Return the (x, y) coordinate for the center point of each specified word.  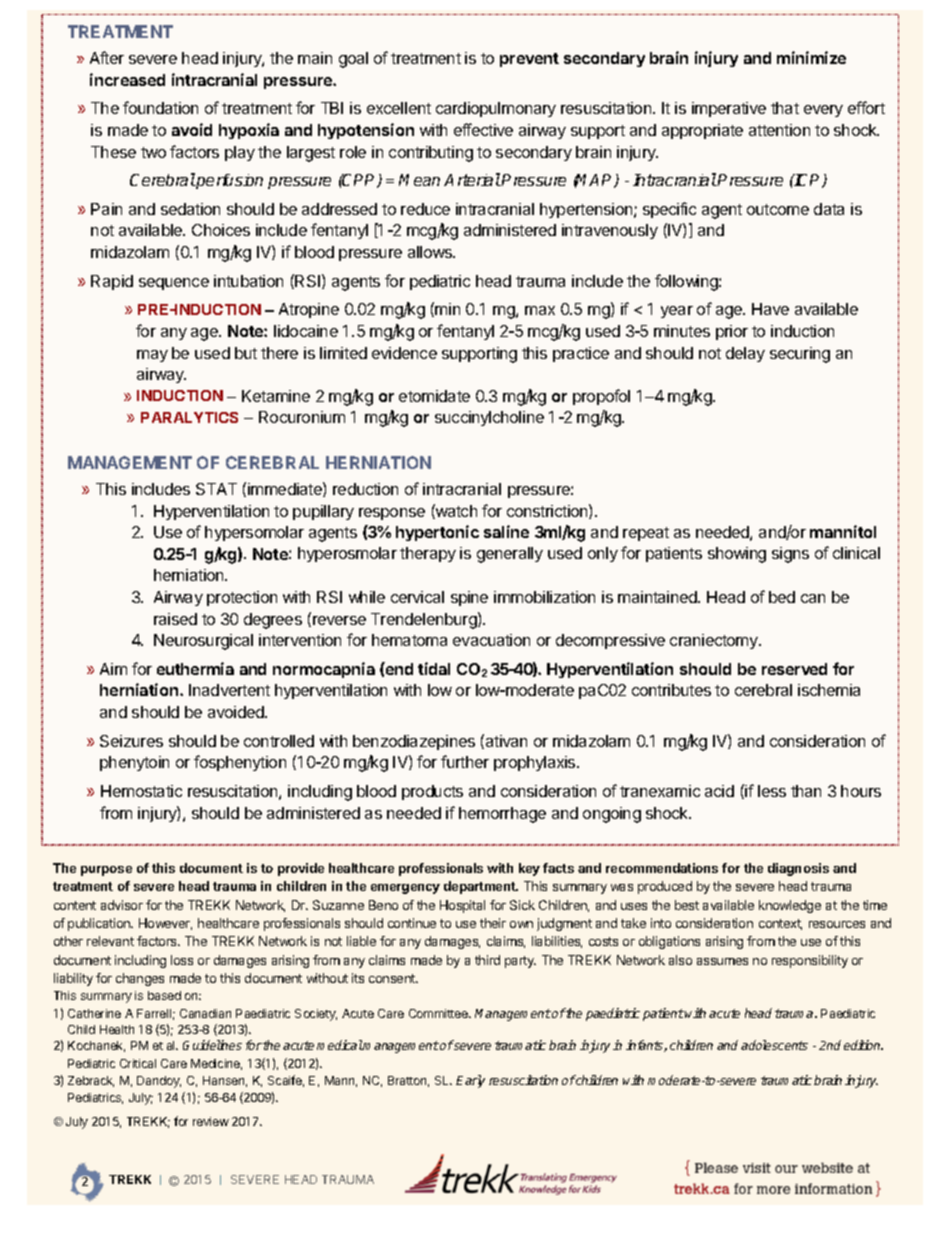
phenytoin (134, 763)
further (465, 761)
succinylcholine (489, 418)
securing (800, 355)
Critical (138, 1063)
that (785, 108)
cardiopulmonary (496, 109)
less (772, 791)
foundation (160, 107)
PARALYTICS (189, 417)
